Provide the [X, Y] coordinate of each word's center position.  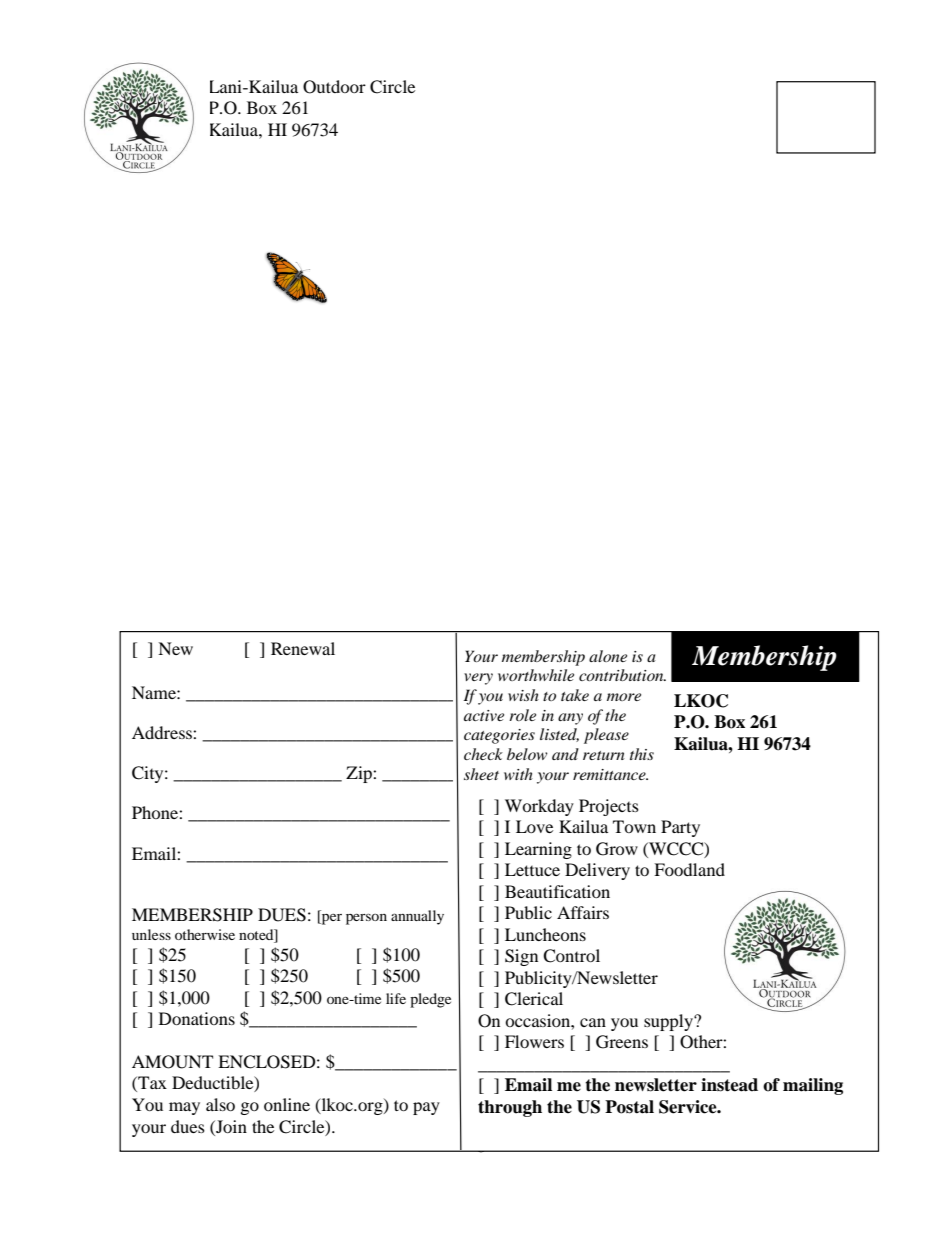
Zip [360, 774]
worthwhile [536, 675]
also [220, 1104]
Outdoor [334, 87]
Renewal [303, 648]
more [624, 697]
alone [608, 656]
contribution [622, 675]
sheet [481, 774]
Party [680, 828]
